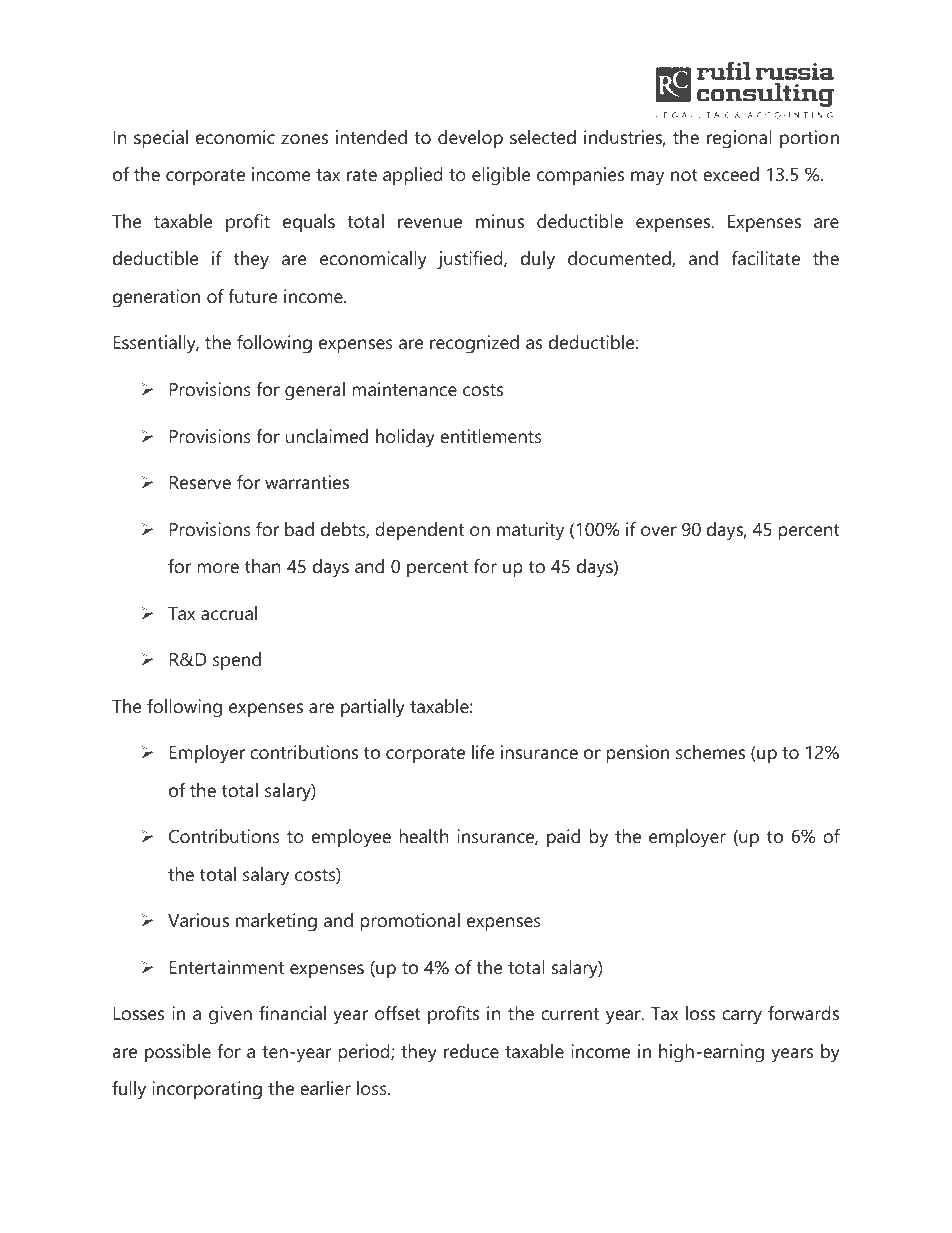 The height and width of the image is (1233, 952). I want to click on general, so click(315, 391).
